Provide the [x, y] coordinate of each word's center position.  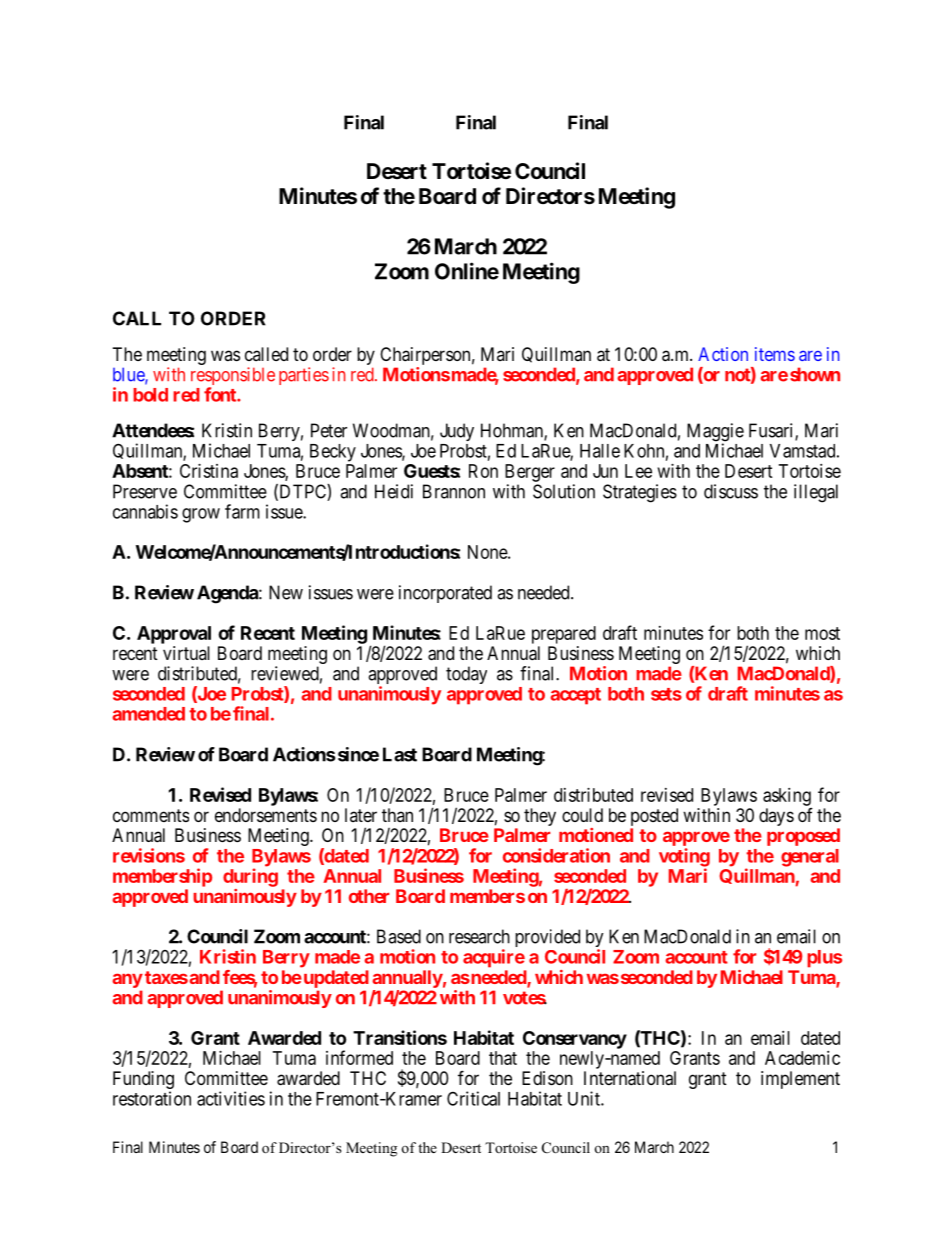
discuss [731, 491]
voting [684, 858]
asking [787, 797]
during [250, 877]
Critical [473, 1098]
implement [800, 1080]
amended [148, 714]
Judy [457, 432]
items [775, 354]
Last [400, 754]
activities [231, 1098]
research [479, 936]
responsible [233, 377]
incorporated [445, 594]
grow [201, 515]
